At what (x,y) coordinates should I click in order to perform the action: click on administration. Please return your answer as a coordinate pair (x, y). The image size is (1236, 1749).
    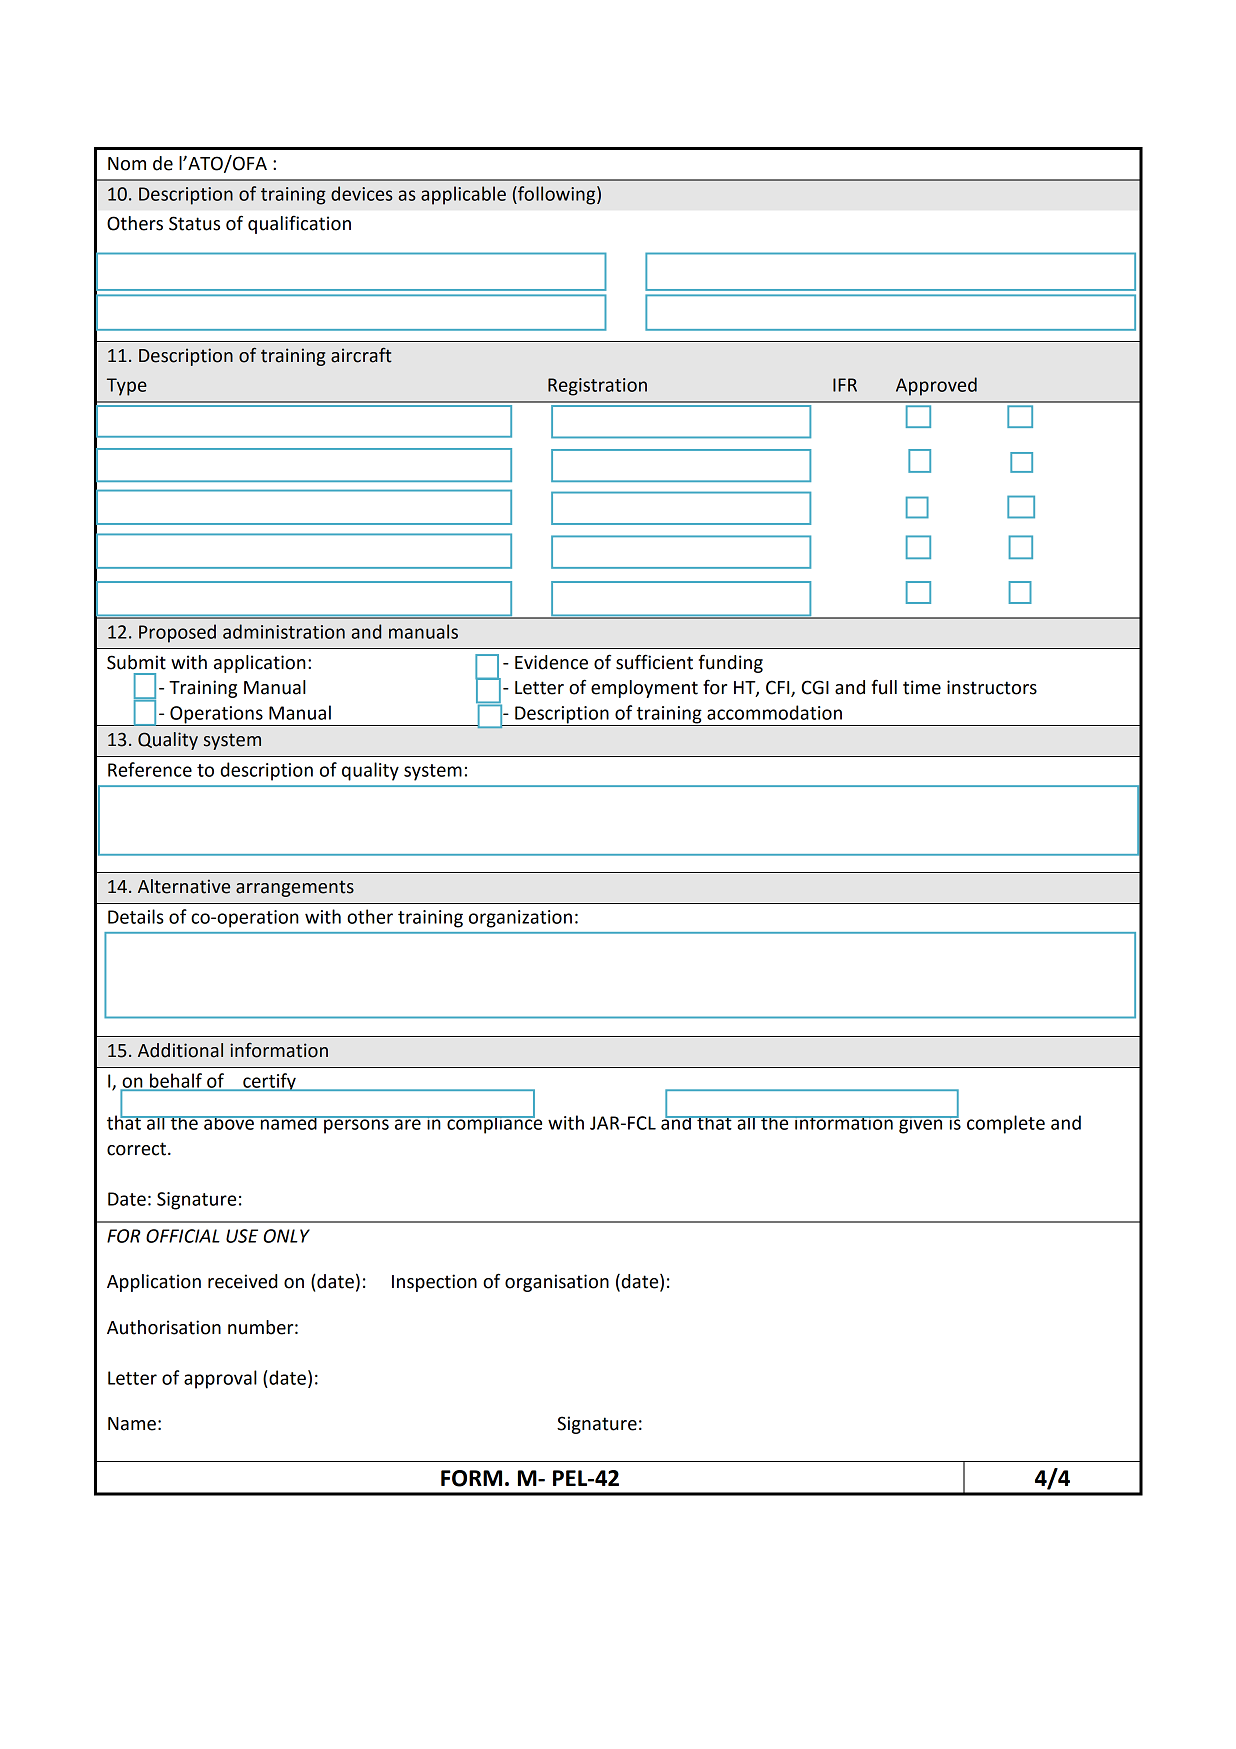
    Looking at the image, I should click on (284, 631).
